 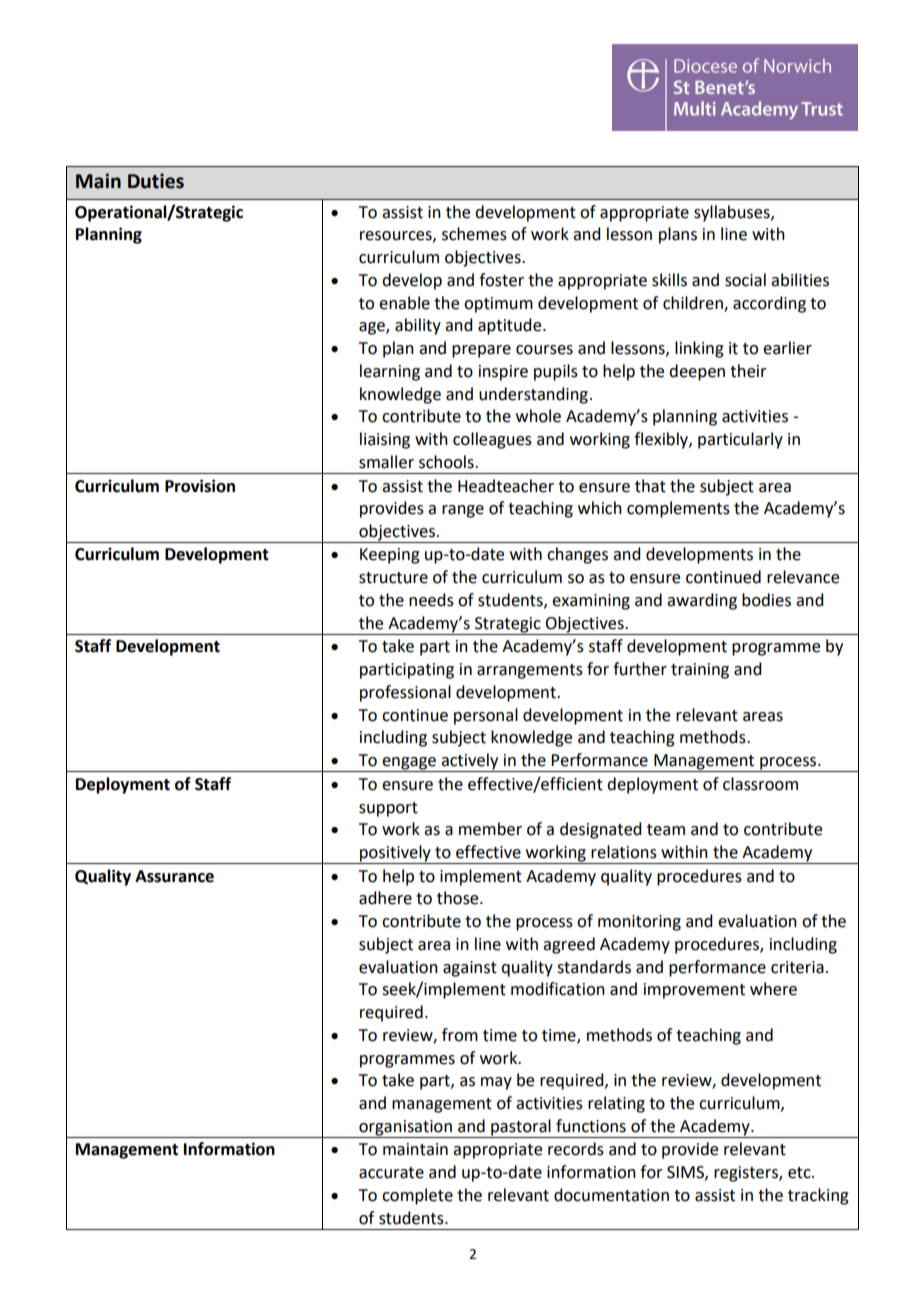 I want to click on Assurance, so click(x=174, y=876).
